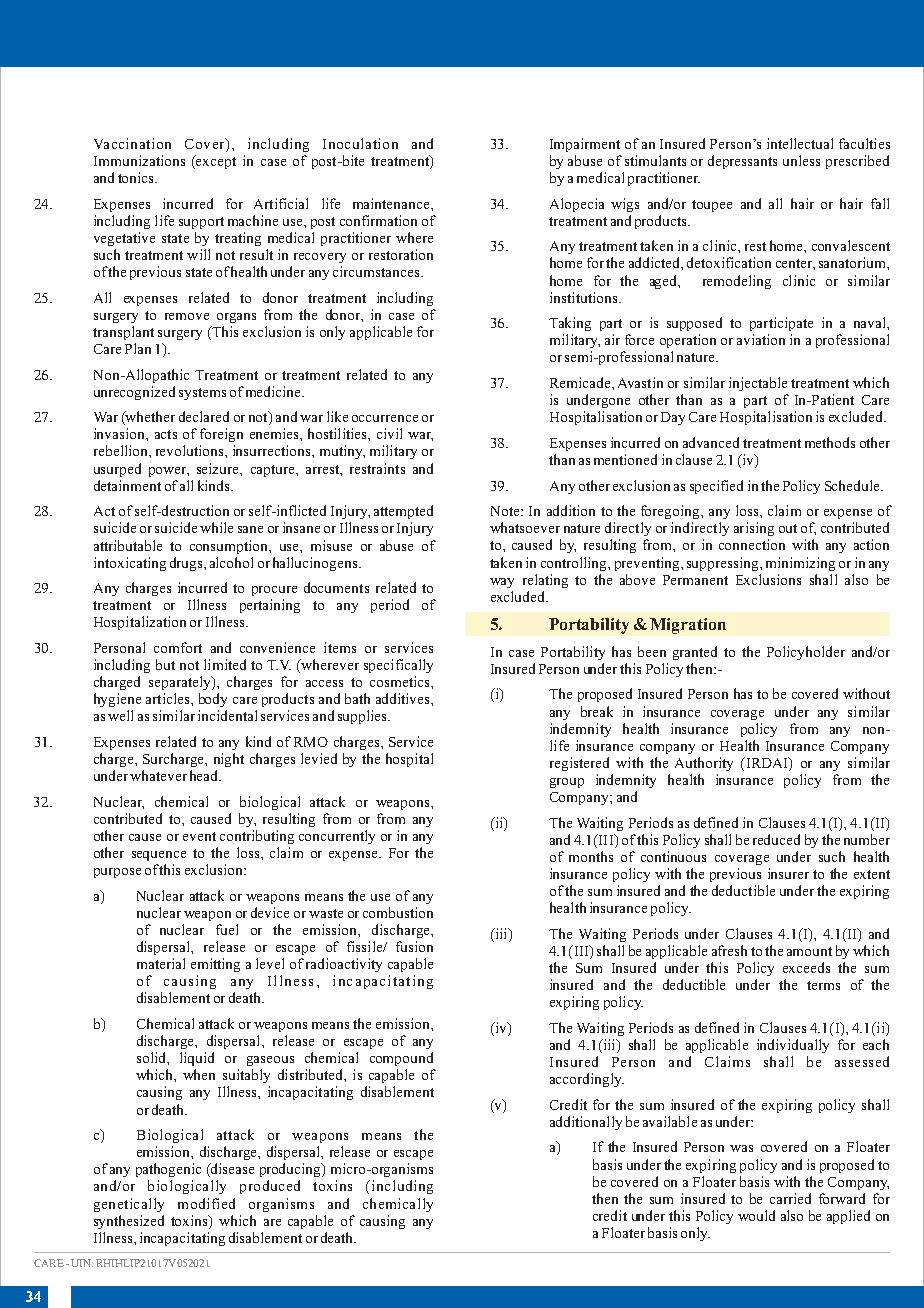 The image size is (924, 1308). What do you see at coordinates (206, 1203) in the image?
I see `modified` at bounding box center [206, 1203].
